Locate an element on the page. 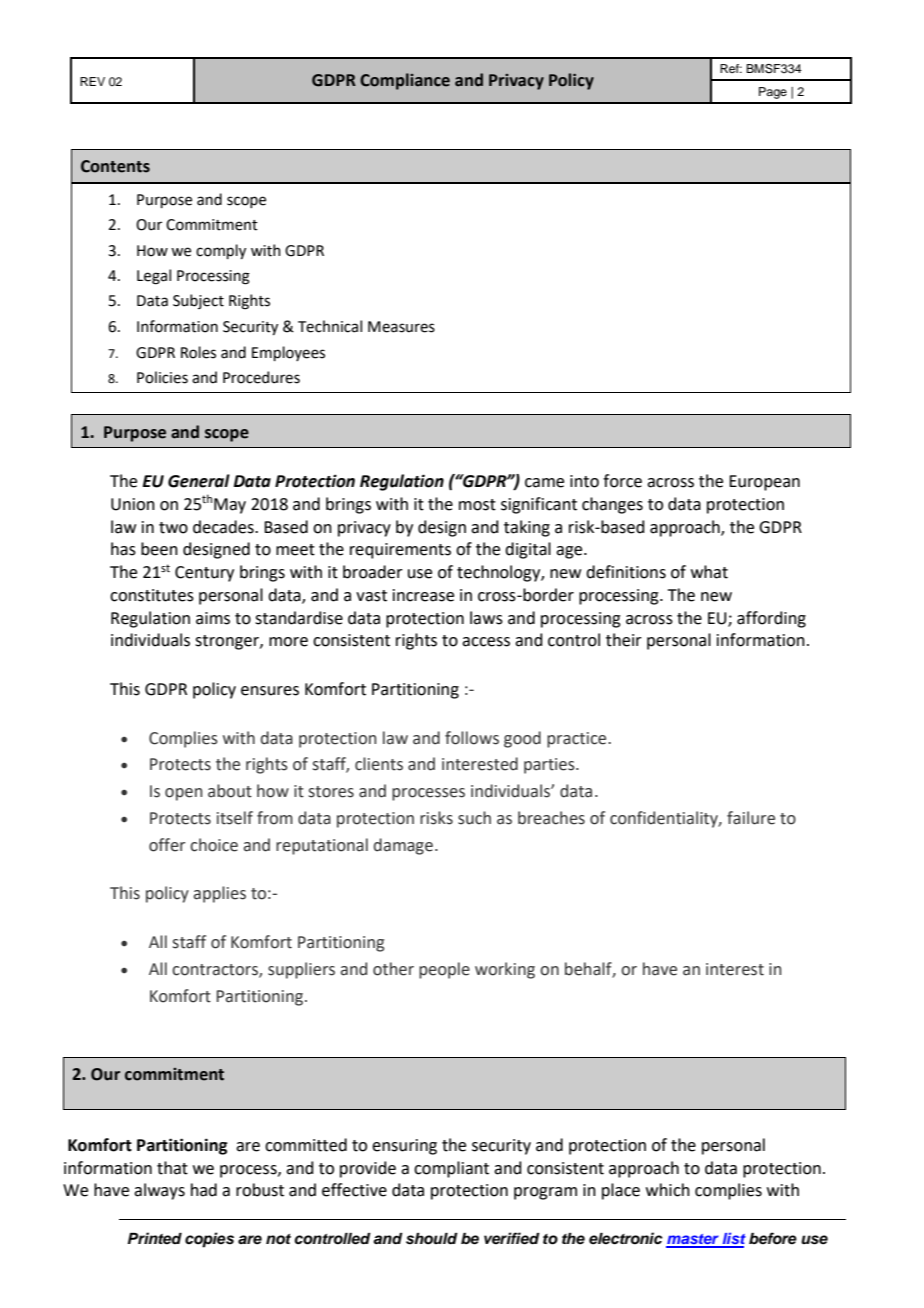 The width and height of the page is (924, 1308). aims is located at coordinates (213, 618).
